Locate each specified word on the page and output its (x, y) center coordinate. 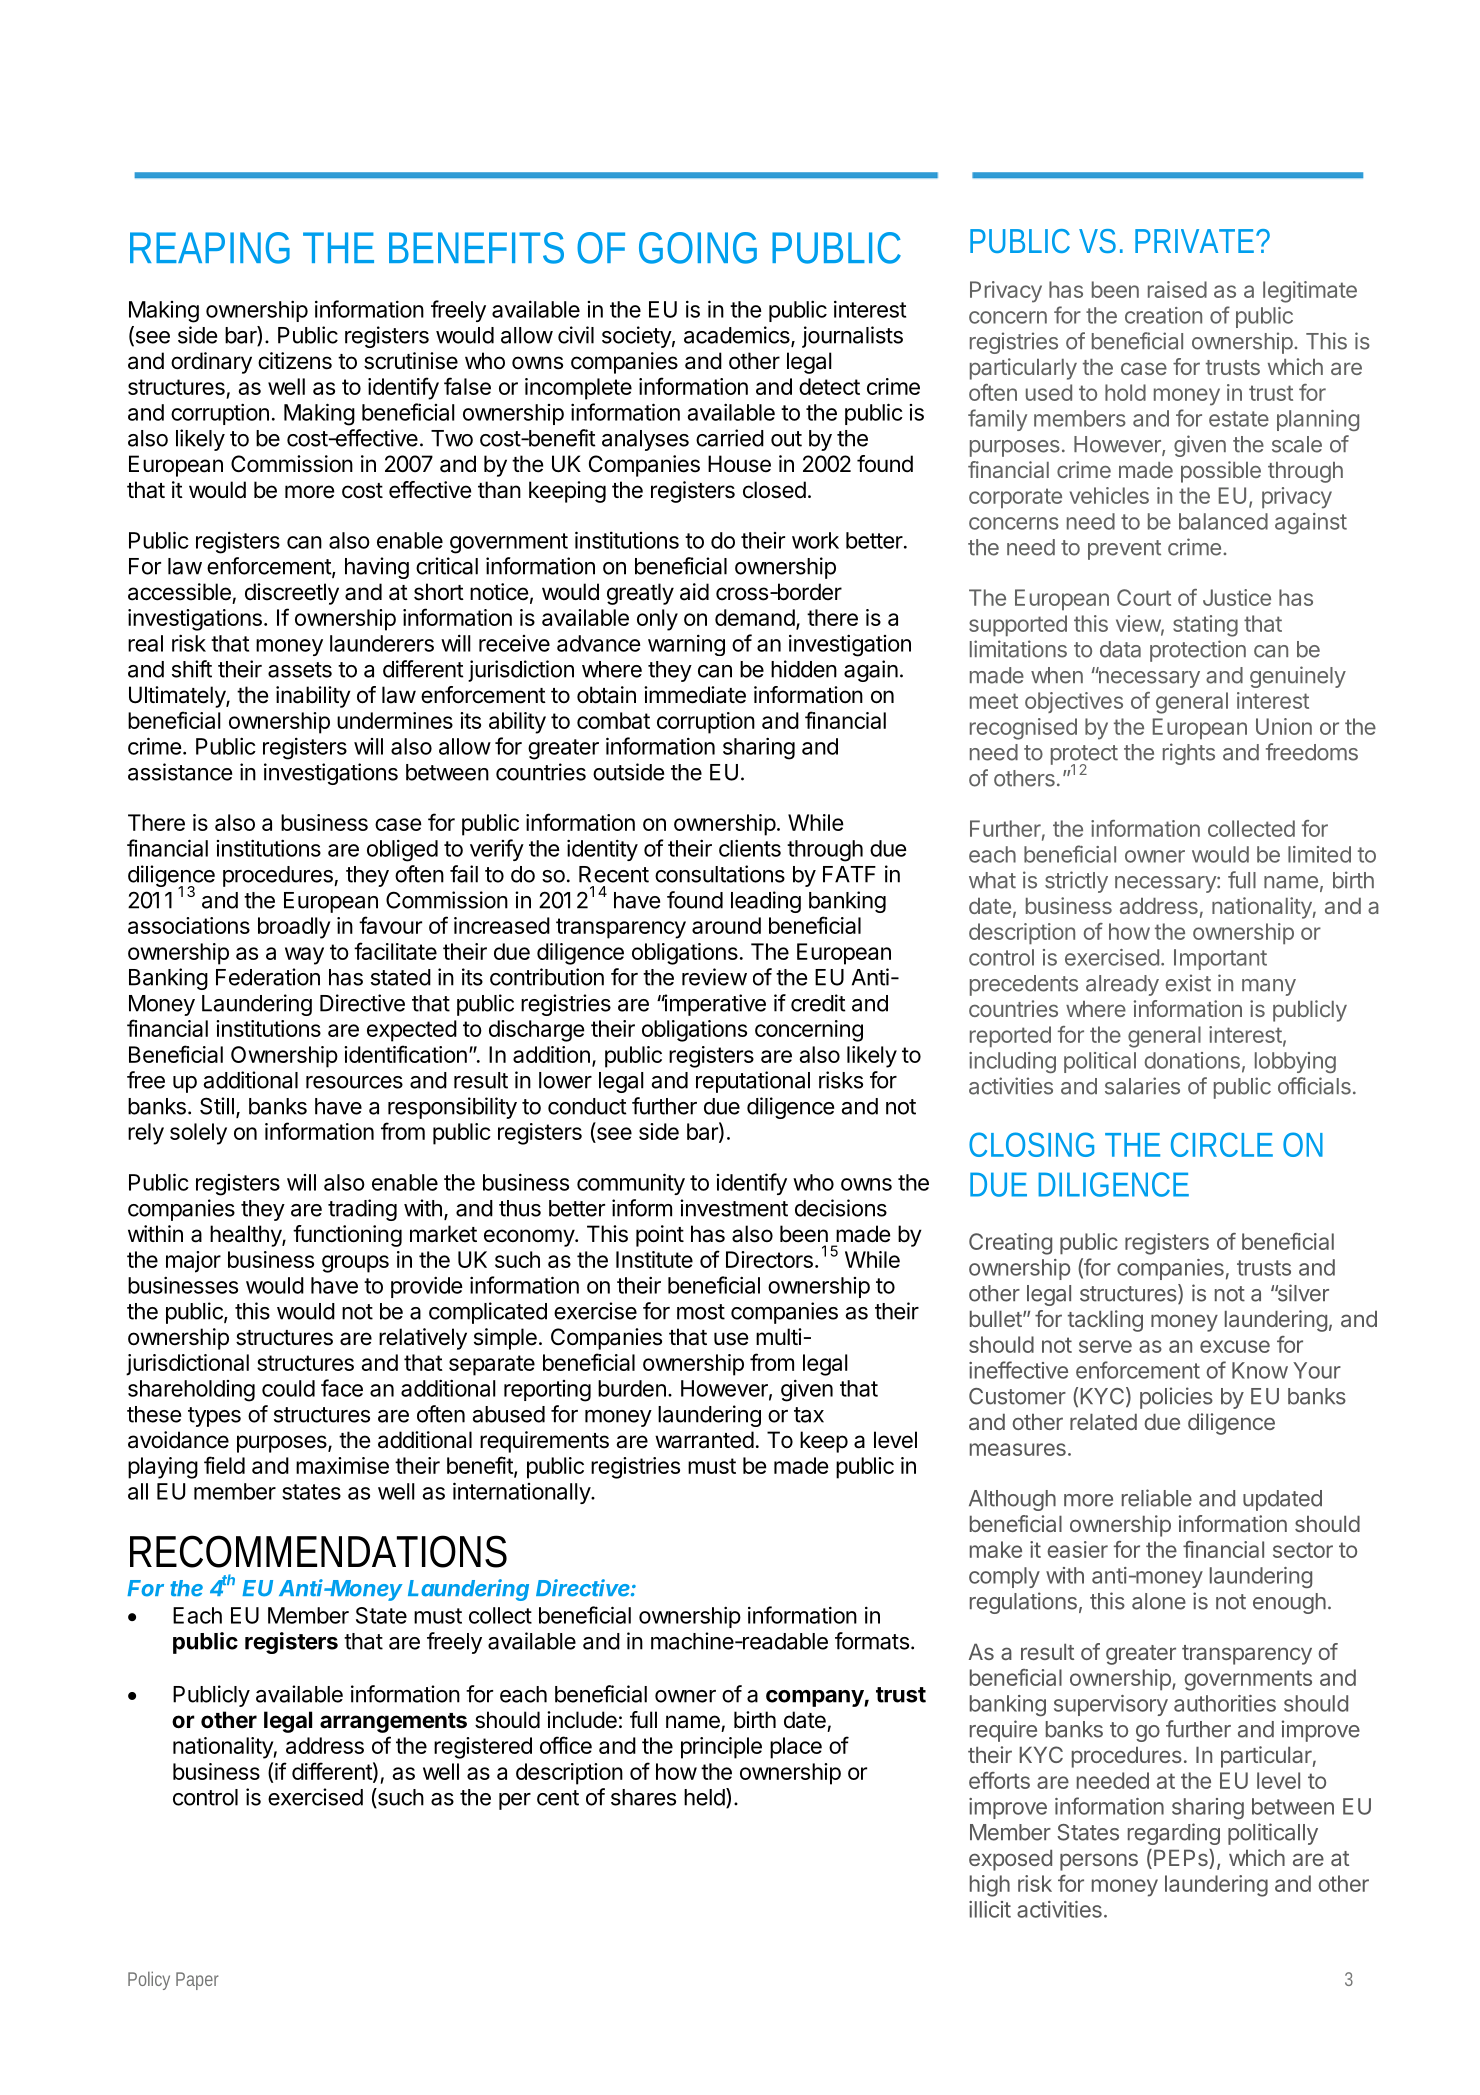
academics (738, 336)
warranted (704, 1440)
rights (1189, 754)
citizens (295, 361)
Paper (197, 1981)
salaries (1142, 1086)
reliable (1157, 1498)
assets (300, 670)
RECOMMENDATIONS (318, 1551)
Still (217, 1106)
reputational (753, 1082)
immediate (695, 695)
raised (1177, 289)
